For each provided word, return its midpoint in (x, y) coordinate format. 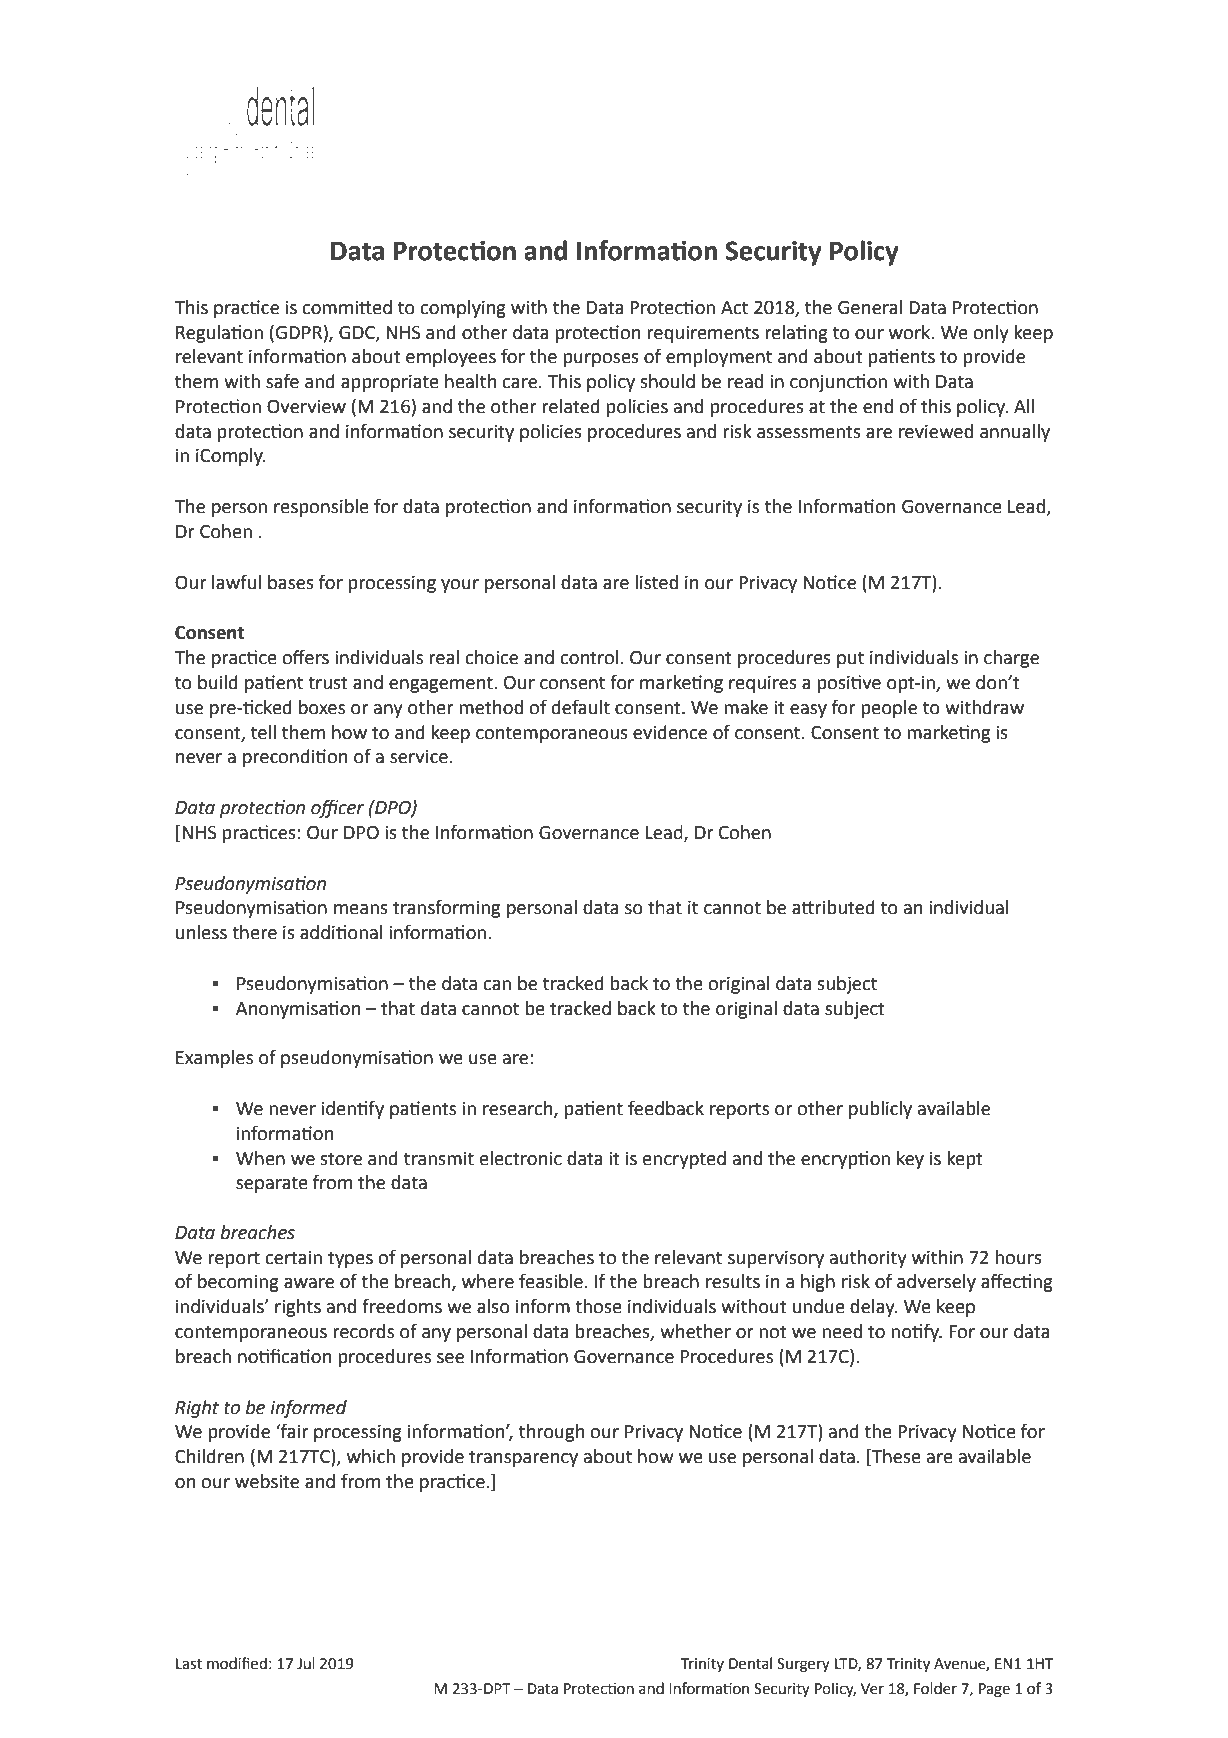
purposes (601, 360)
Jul (306, 1663)
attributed (833, 907)
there (254, 932)
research (519, 1109)
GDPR (298, 332)
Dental (750, 1663)
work (911, 332)
